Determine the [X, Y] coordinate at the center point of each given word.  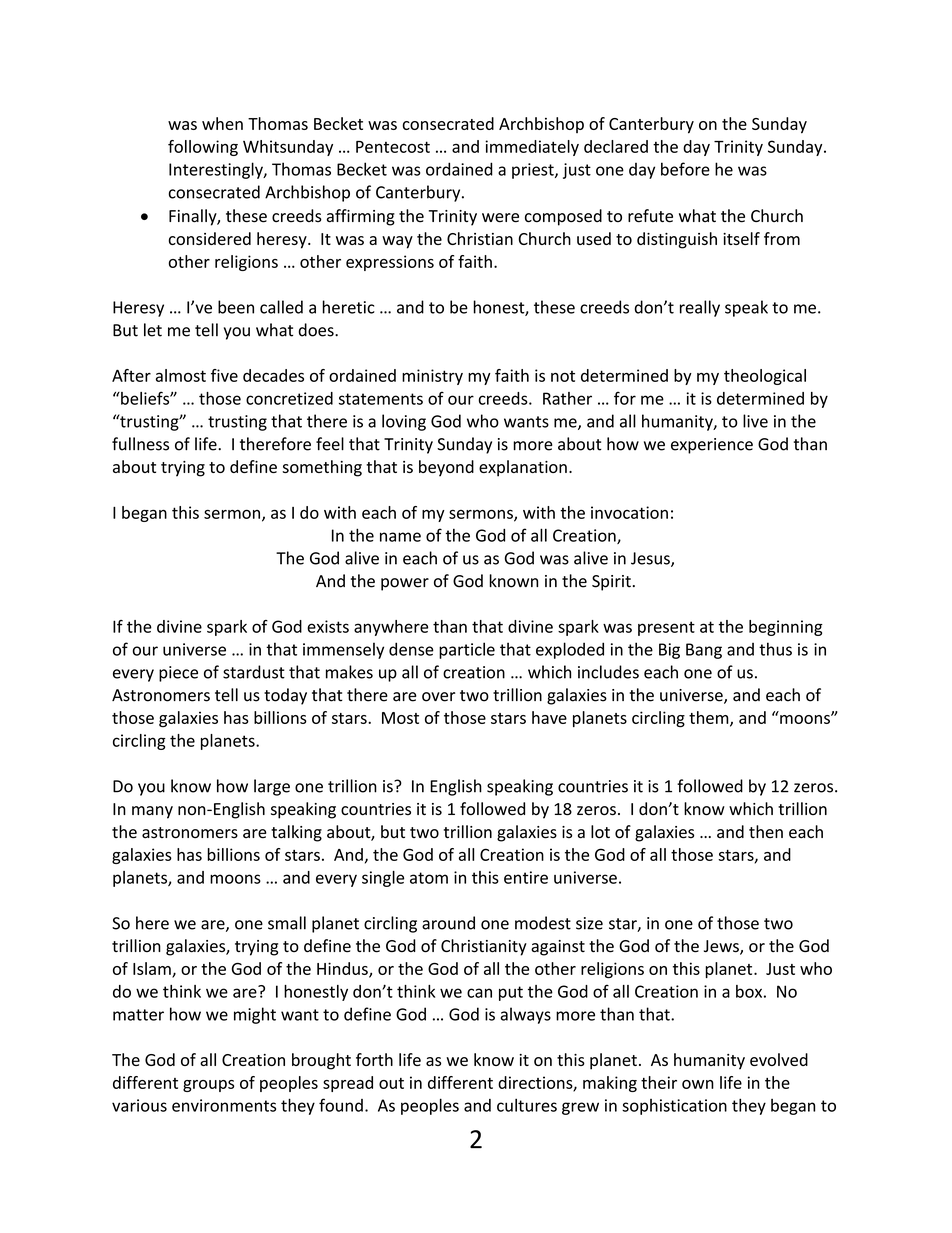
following [203, 148]
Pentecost [393, 147]
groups [208, 1086]
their [659, 1082]
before [685, 169]
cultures [527, 1105]
